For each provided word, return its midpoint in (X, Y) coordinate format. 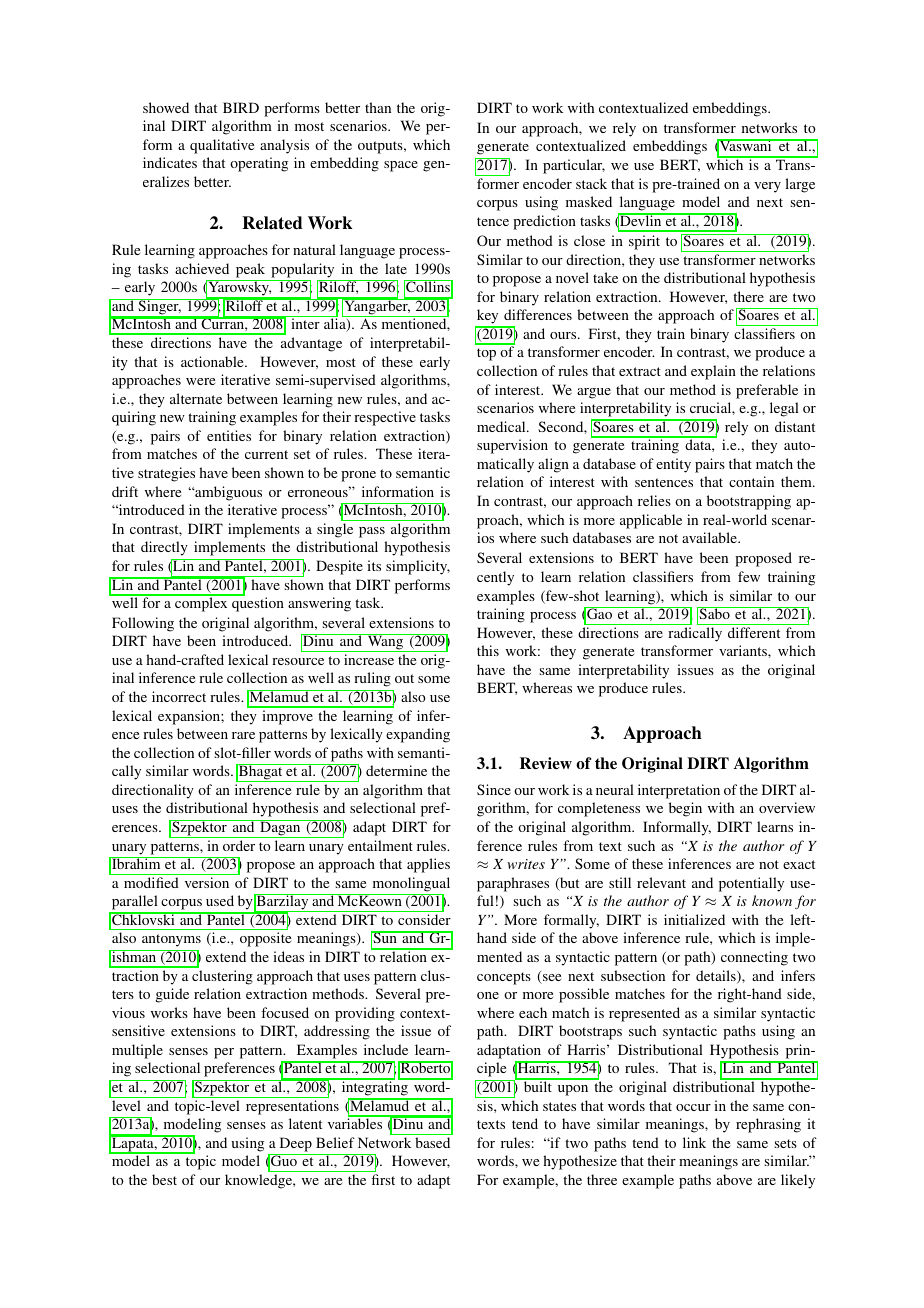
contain (751, 481)
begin (685, 809)
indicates (170, 162)
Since (494, 789)
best (164, 1179)
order (239, 845)
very (767, 187)
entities (229, 435)
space (401, 166)
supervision (512, 446)
